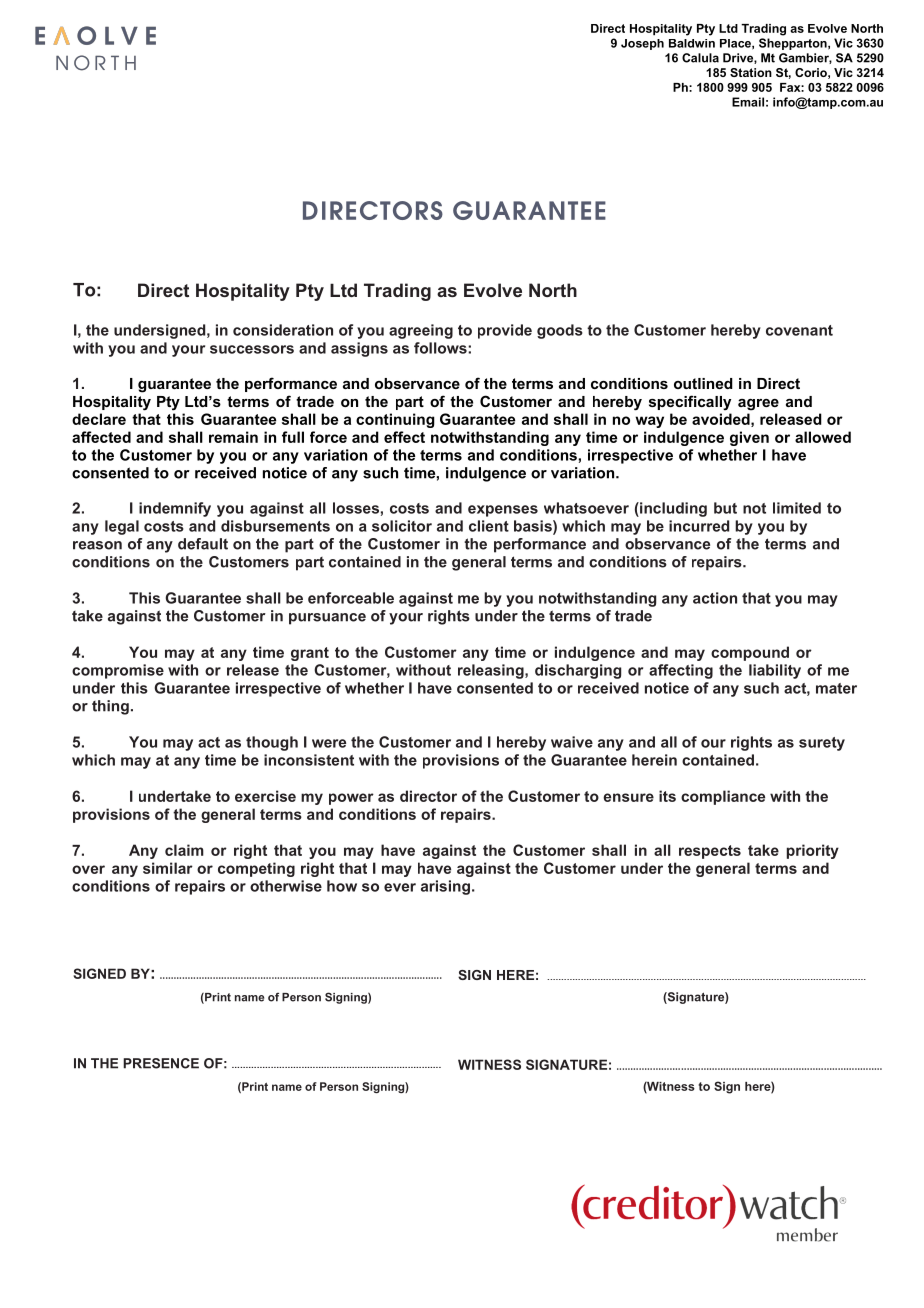 The width and height of the screenshot is (924, 1308). I want to click on waive, so click(572, 742).
